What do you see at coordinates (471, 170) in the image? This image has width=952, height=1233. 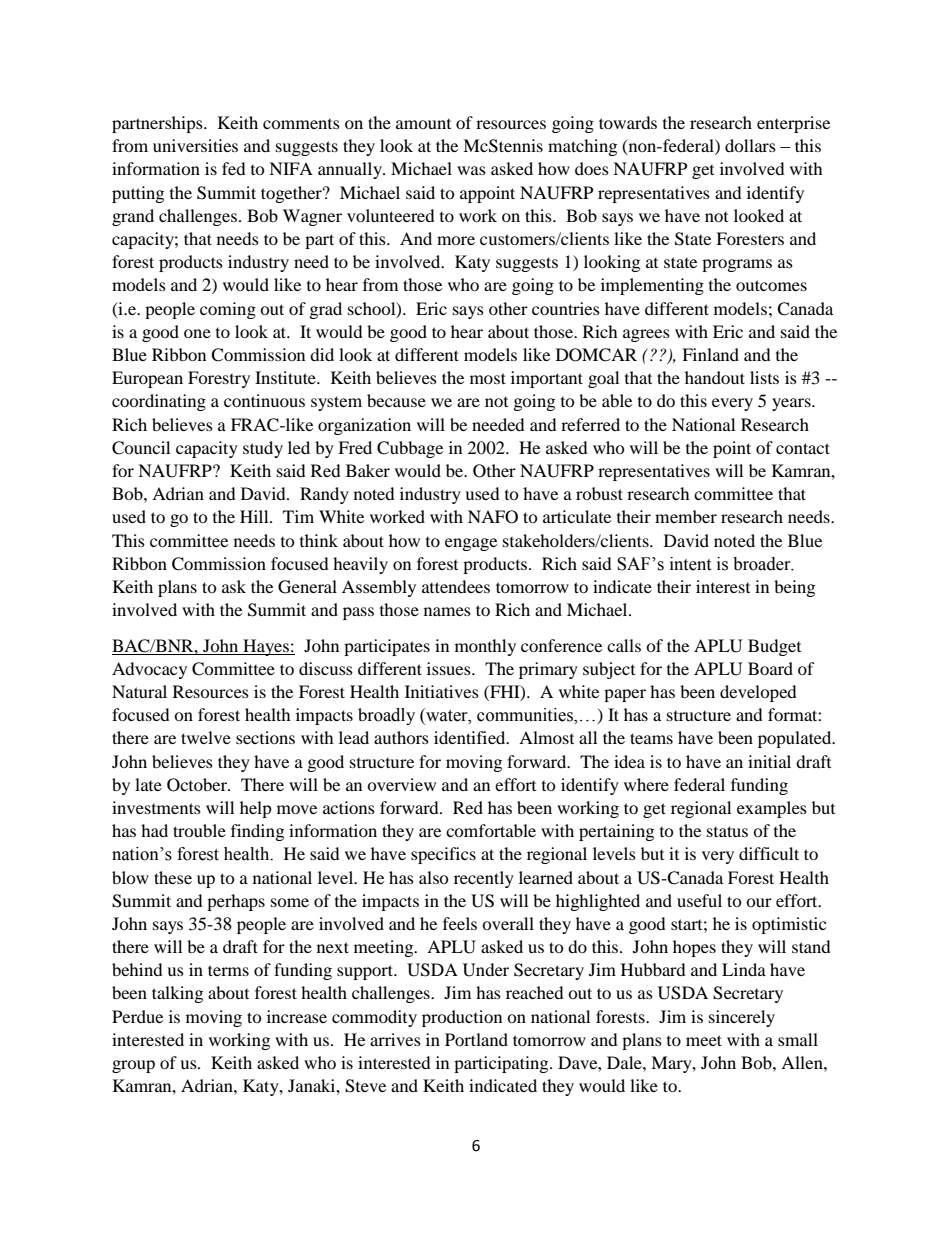 I see `was` at bounding box center [471, 170].
